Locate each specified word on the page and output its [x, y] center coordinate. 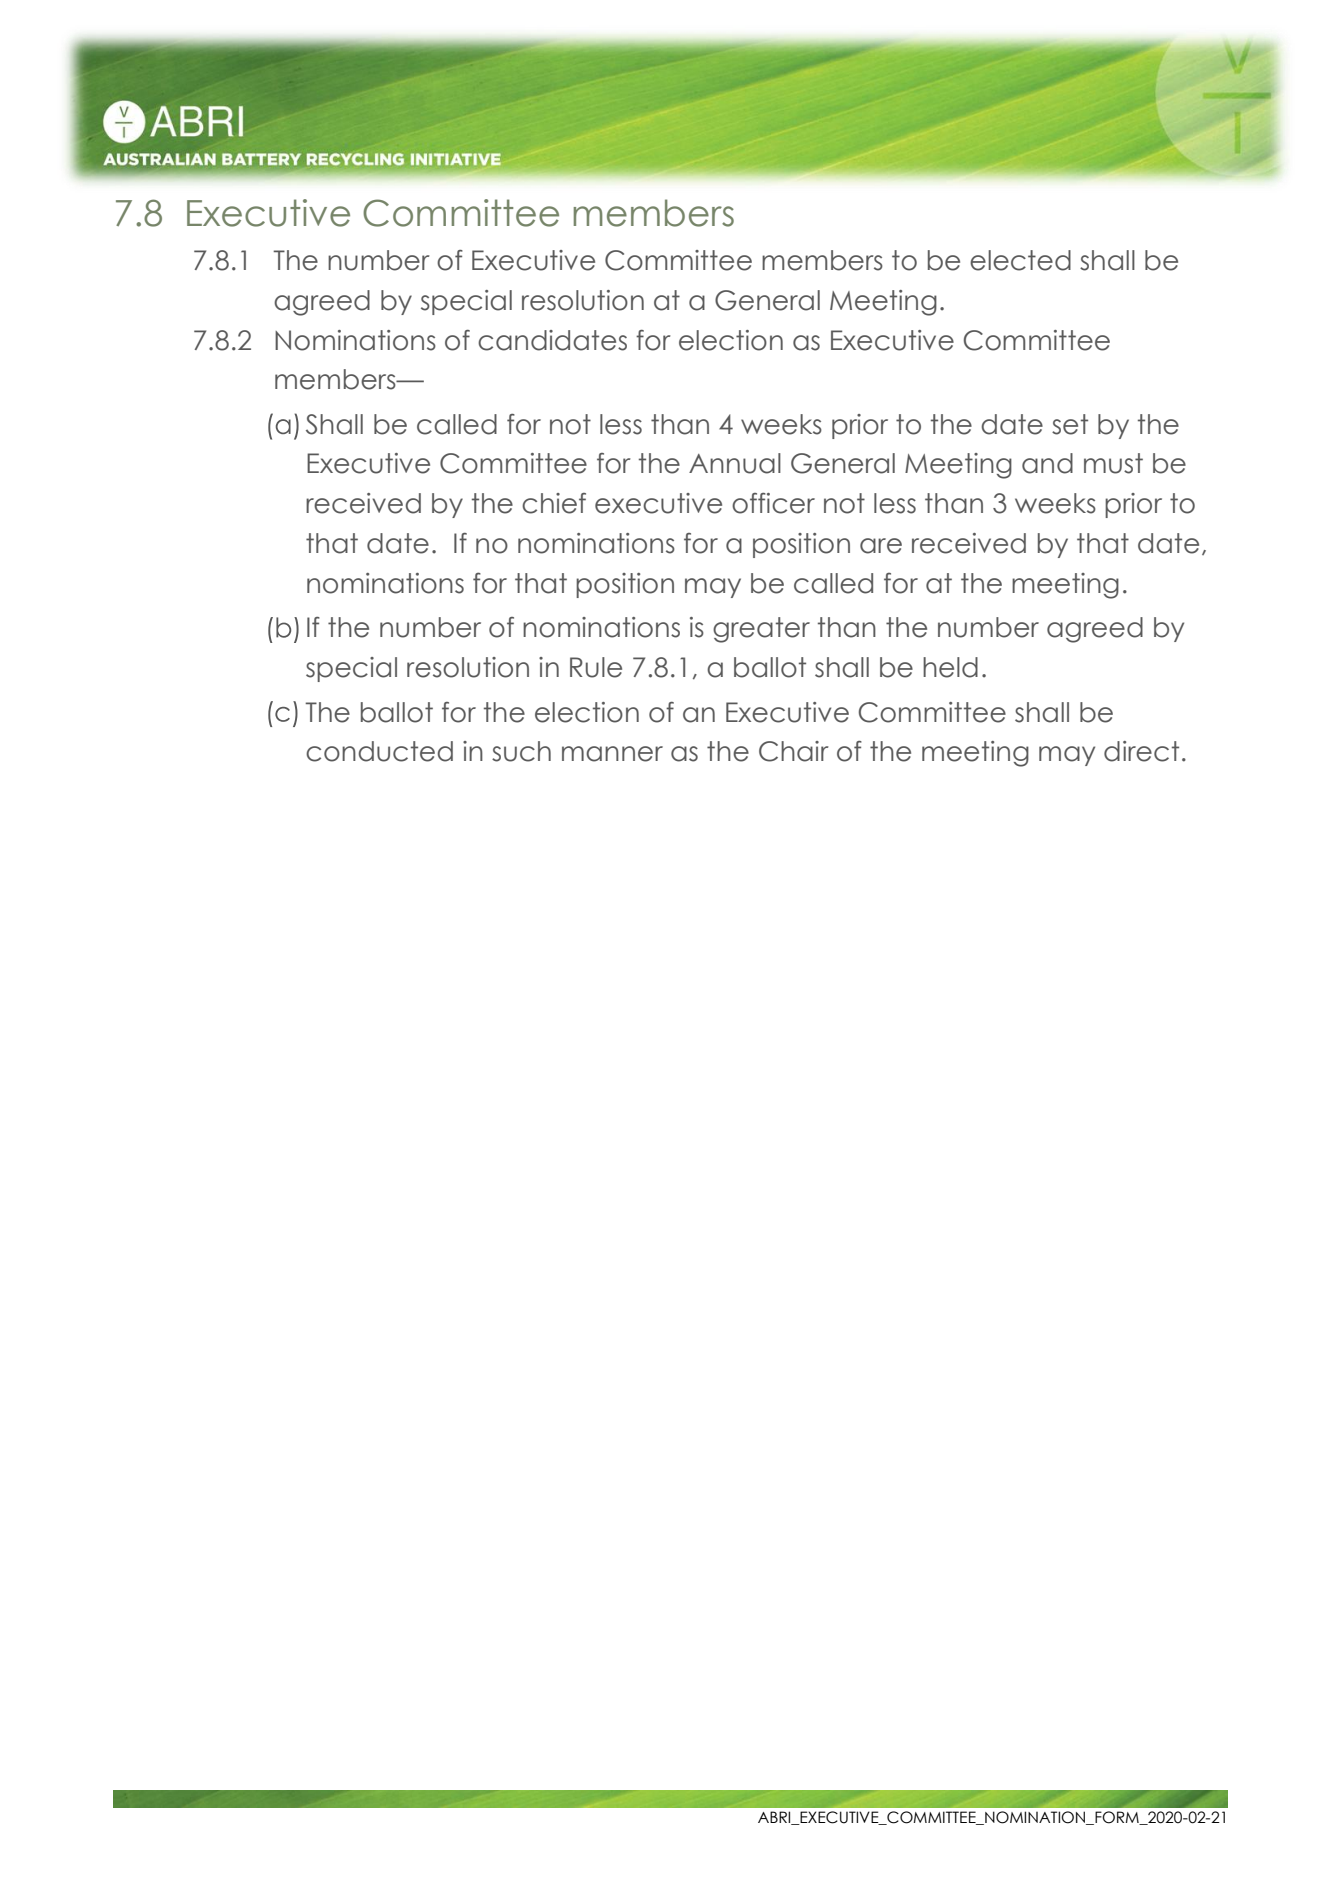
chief [554, 503]
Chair [794, 751]
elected [1020, 260]
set [1070, 424]
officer [773, 503]
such [521, 751]
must [1113, 463]
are [881, 546]
